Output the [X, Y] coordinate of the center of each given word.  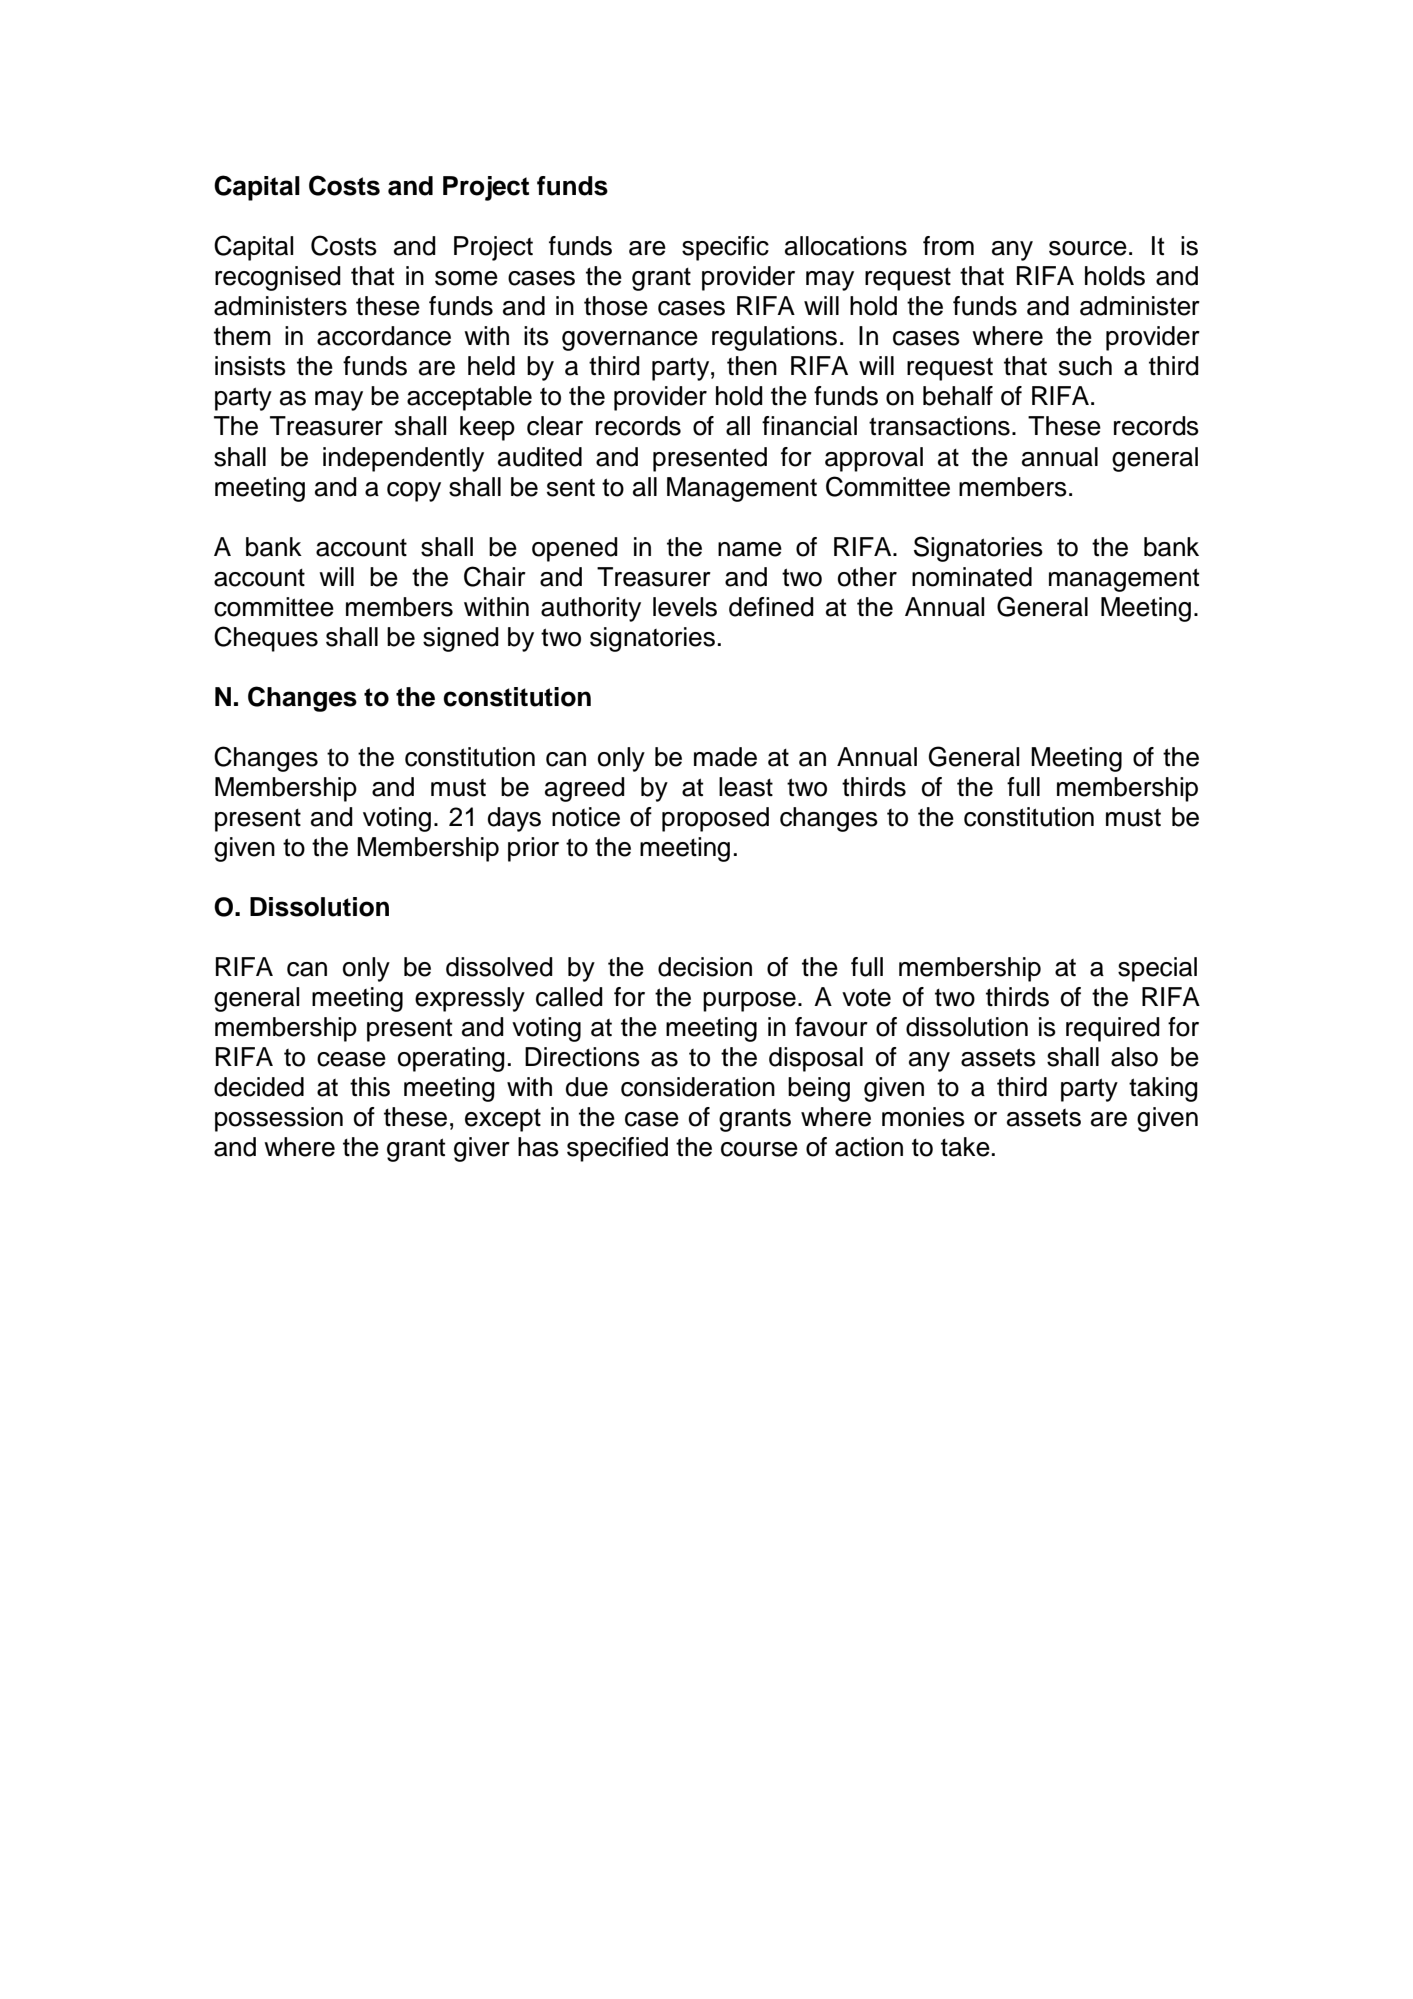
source [1088, 248]
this [370, 1087]
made [725, 757]
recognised [278, 278]
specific [725, 248]
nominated [972, 577]
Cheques [266, 639]
